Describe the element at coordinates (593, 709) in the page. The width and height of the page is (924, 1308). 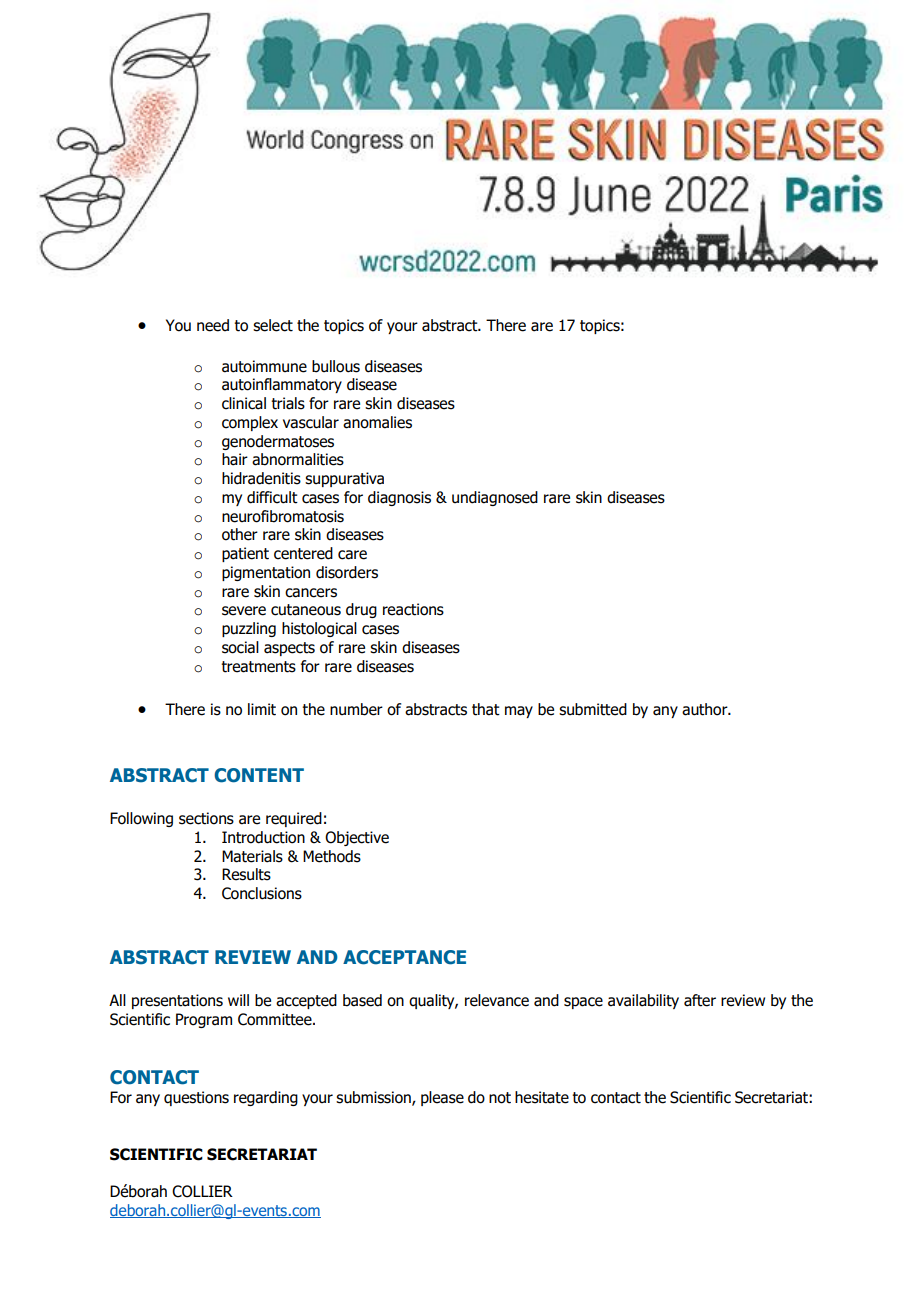
I see `submitted` at that location.
